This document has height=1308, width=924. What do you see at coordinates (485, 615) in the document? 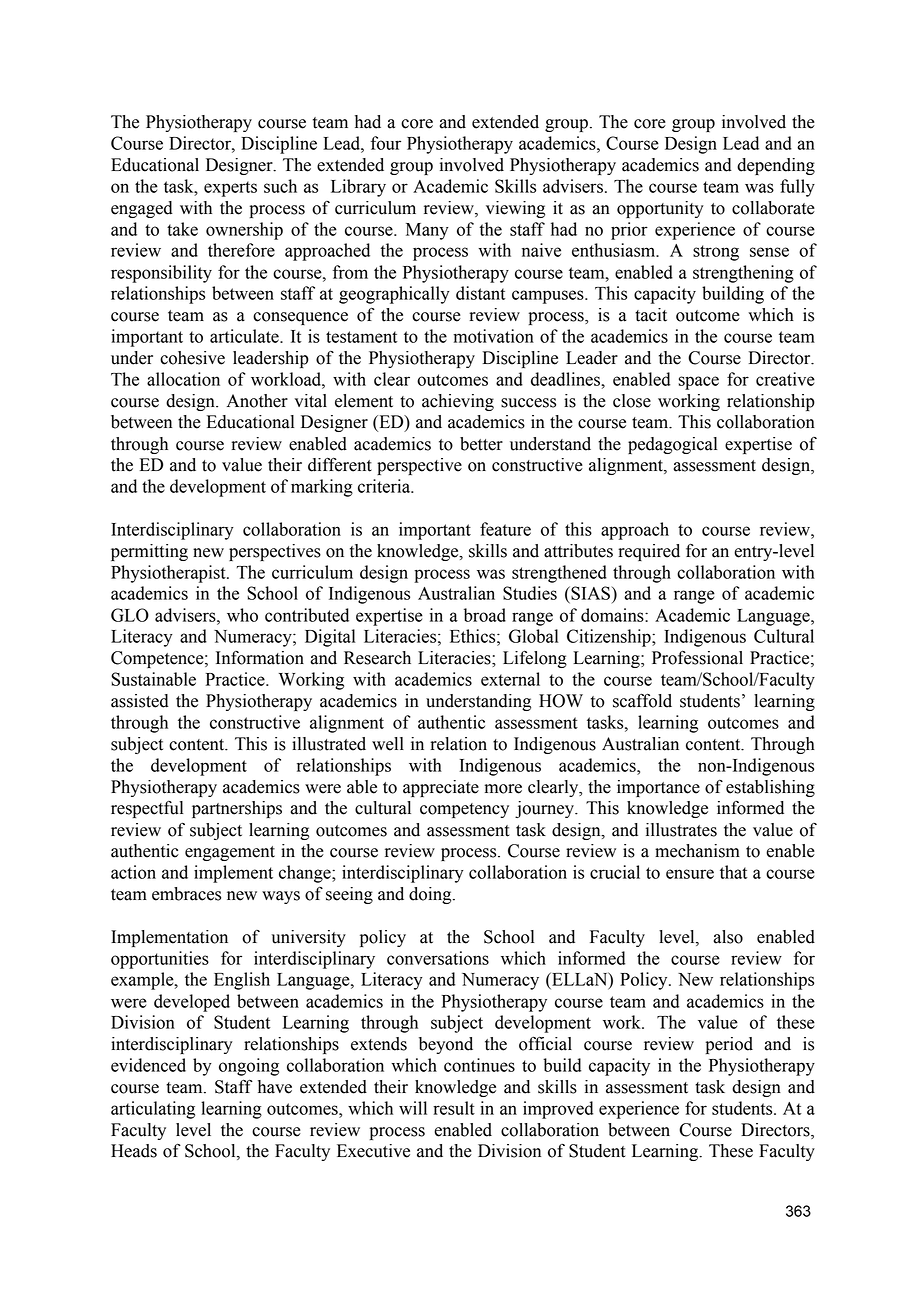
I see `broad` at bounding box center [485, 615].
